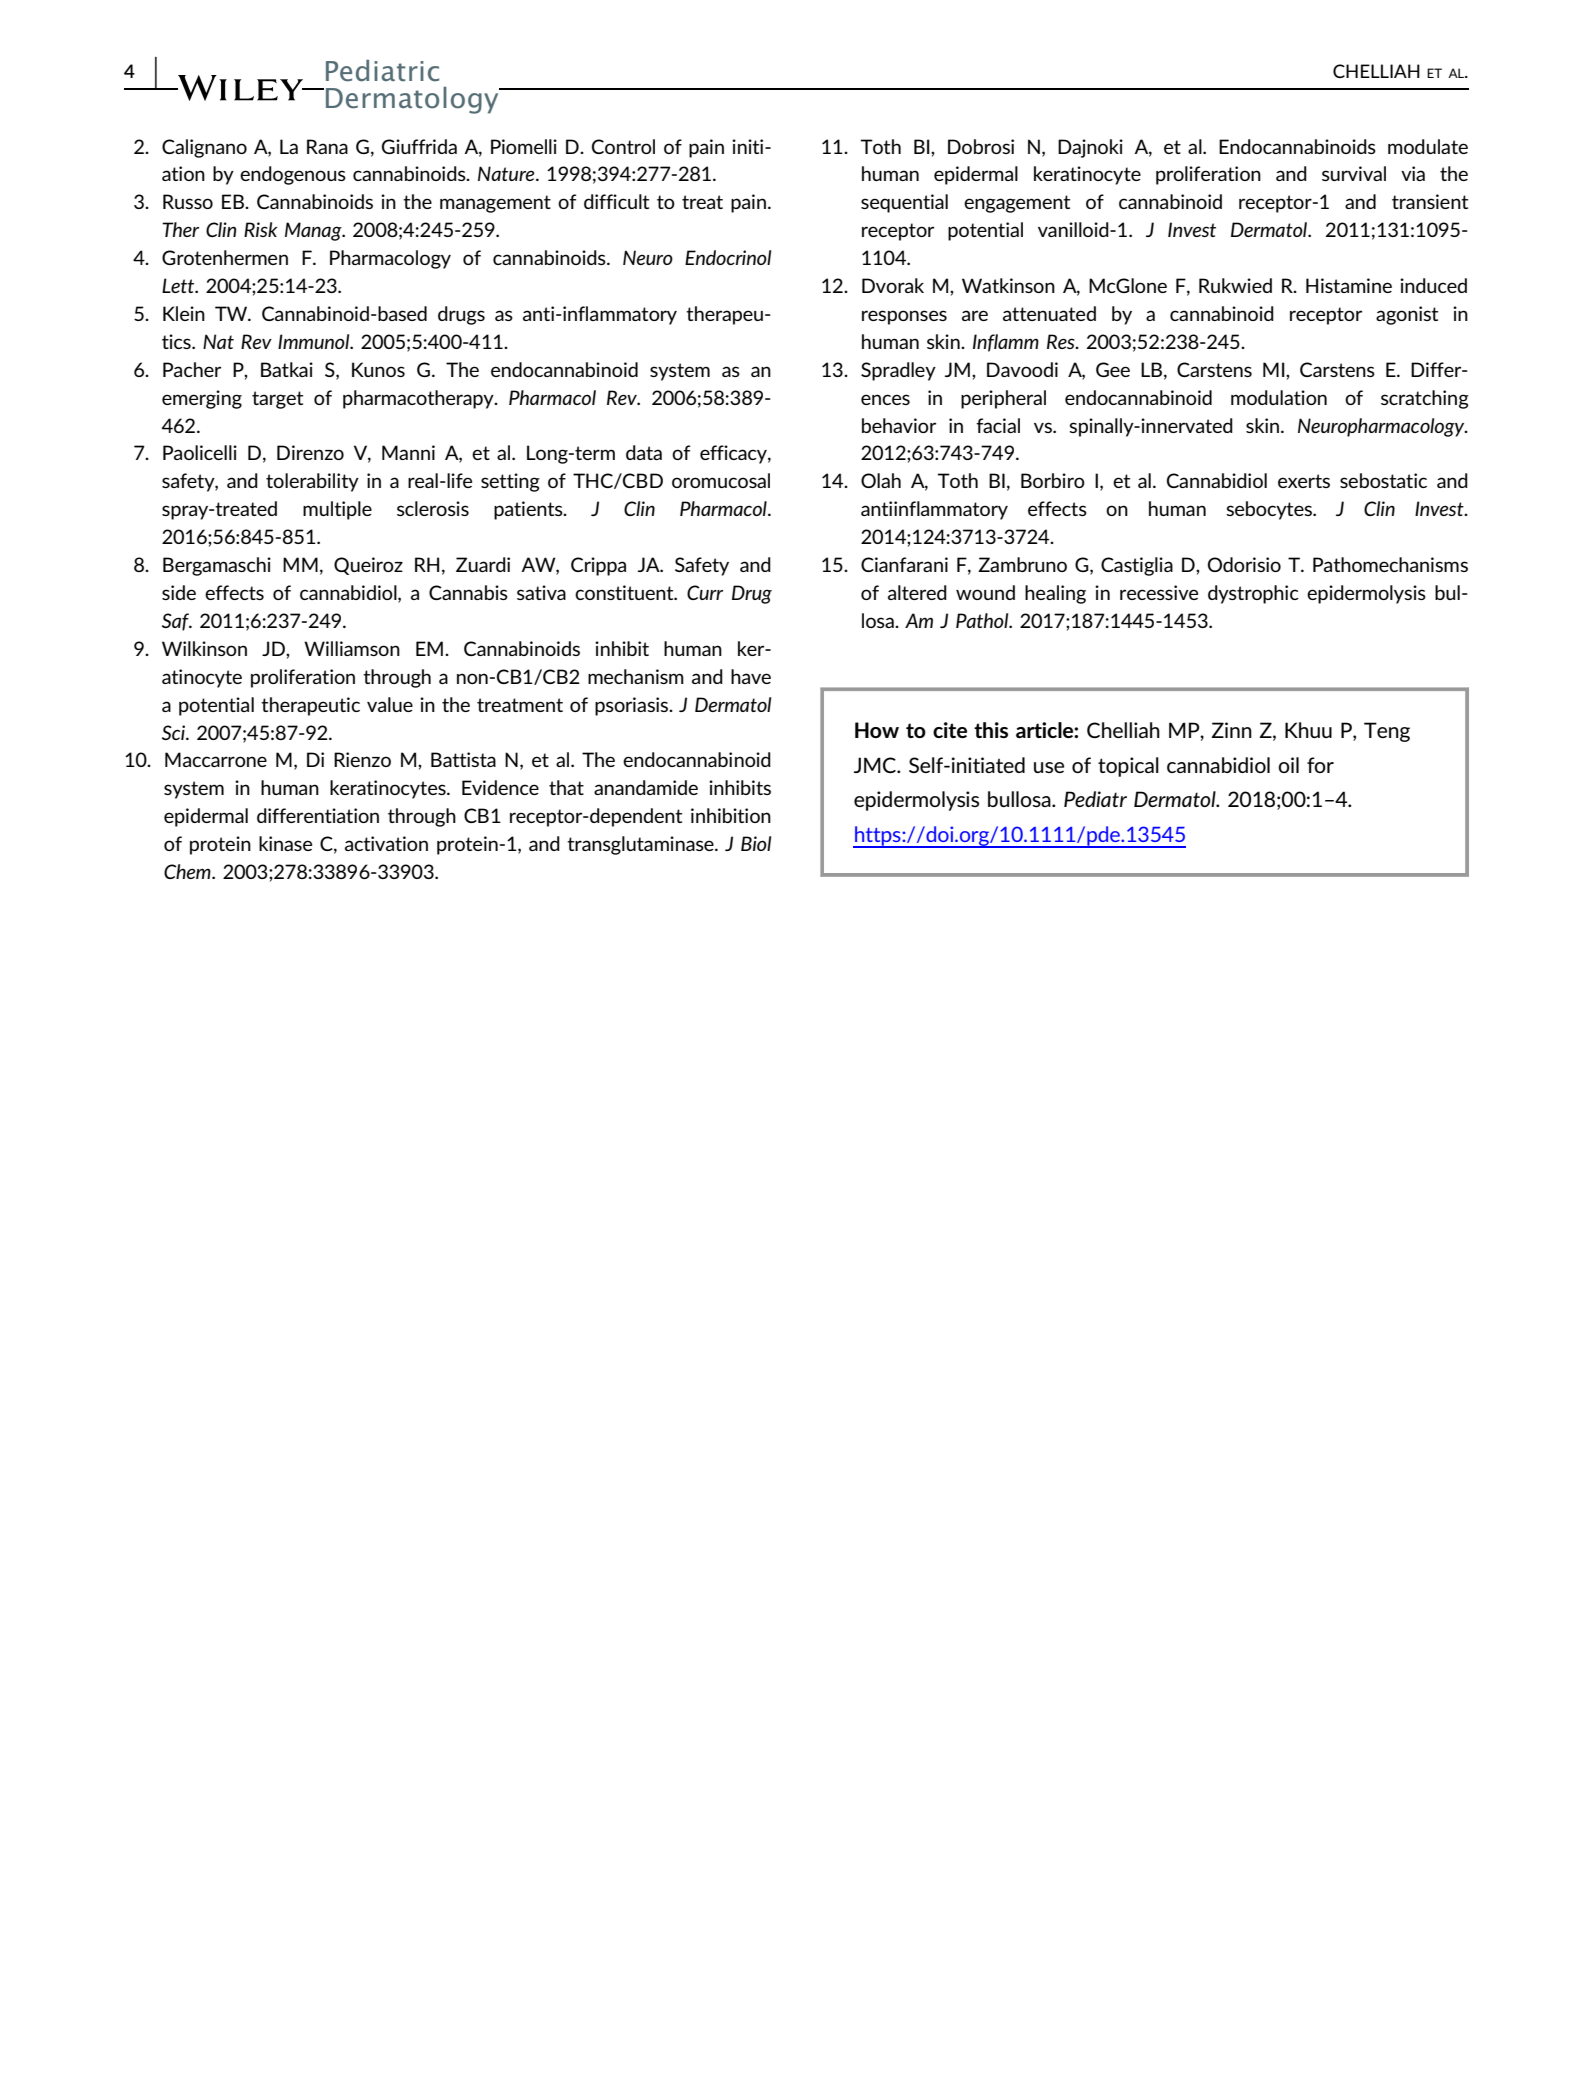 The width and height of the screenshot is (1588, 2087). What do you see at coordinates (1231, 730) in the screenshot?
I see `Zinn` at bounding box center [1231, 730].
